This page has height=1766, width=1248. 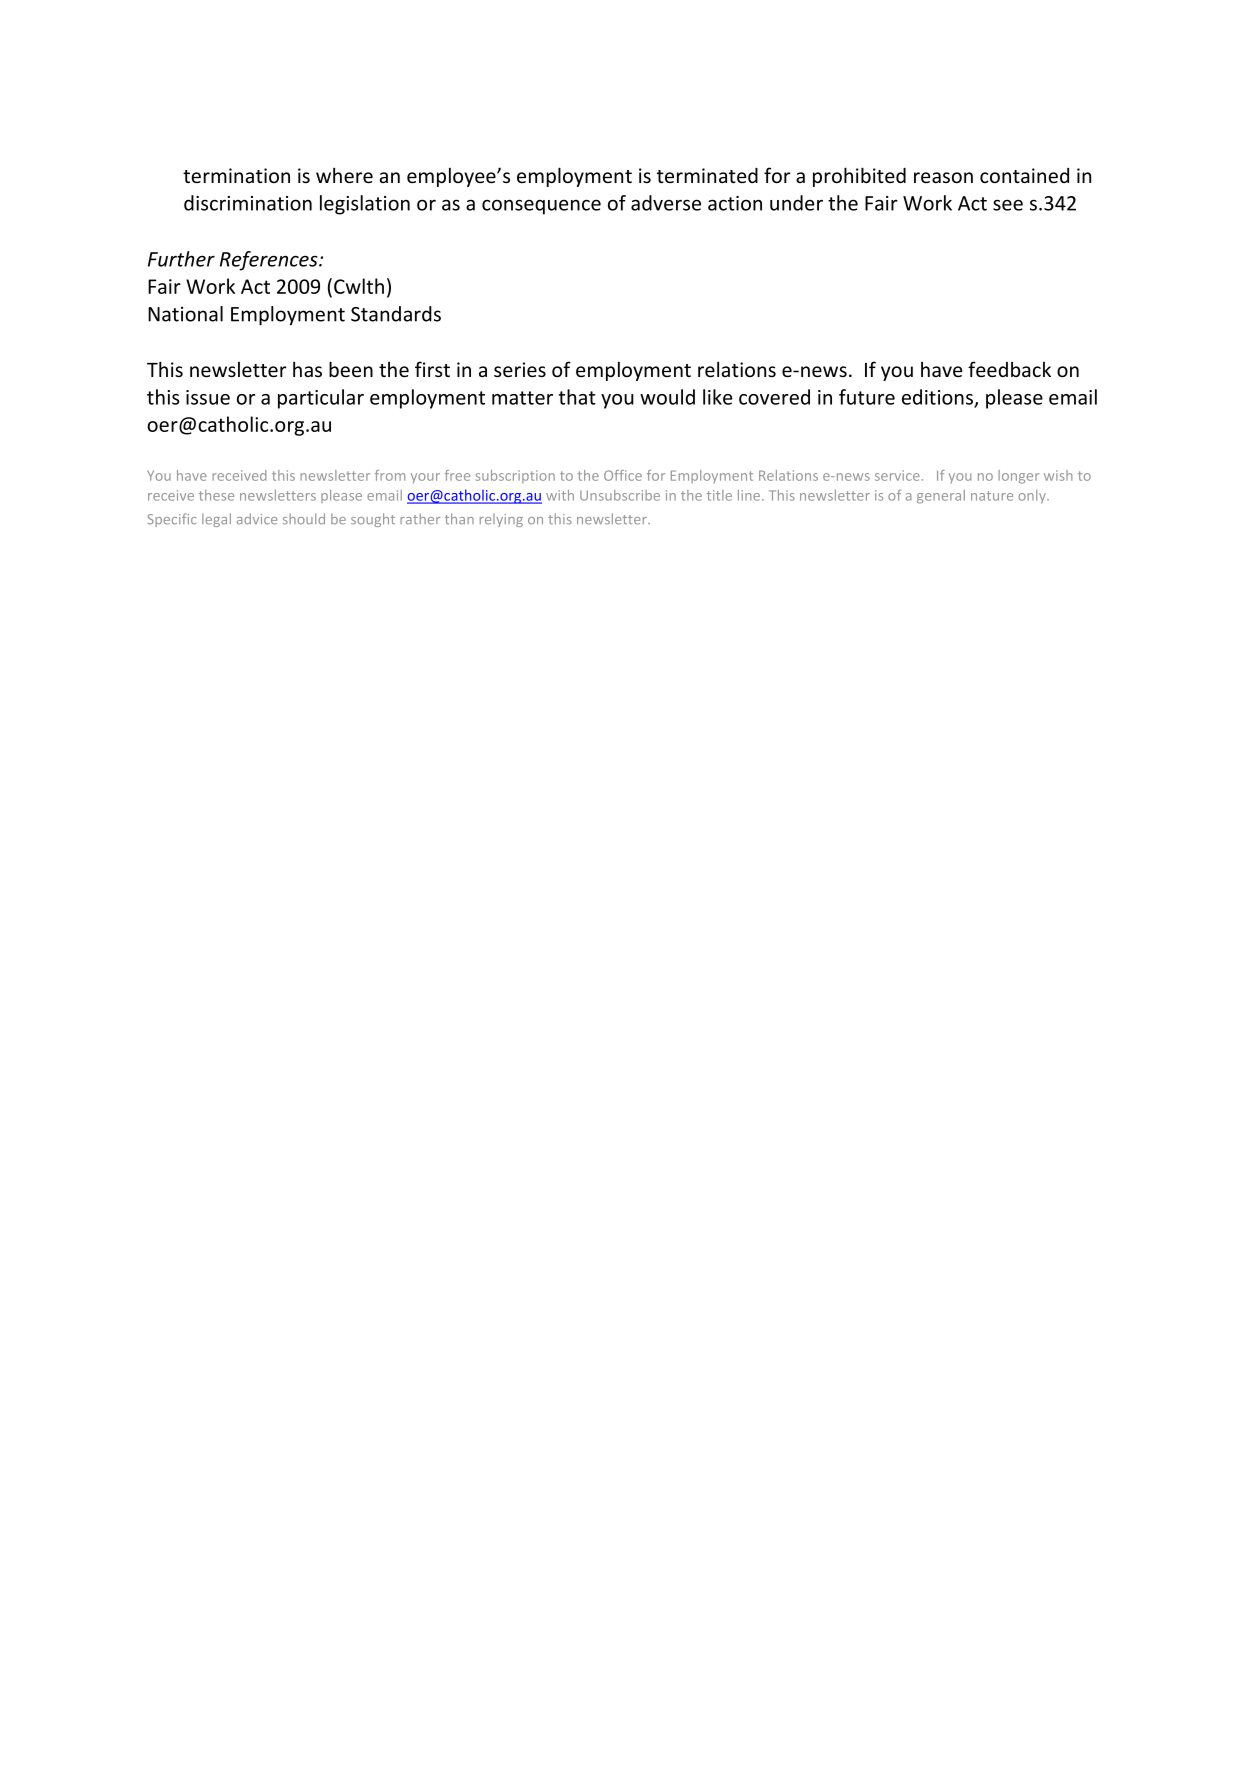 What do you see at coordinates (257, 519) in the page?
I see `advice` at bounding box center [257, 519].
